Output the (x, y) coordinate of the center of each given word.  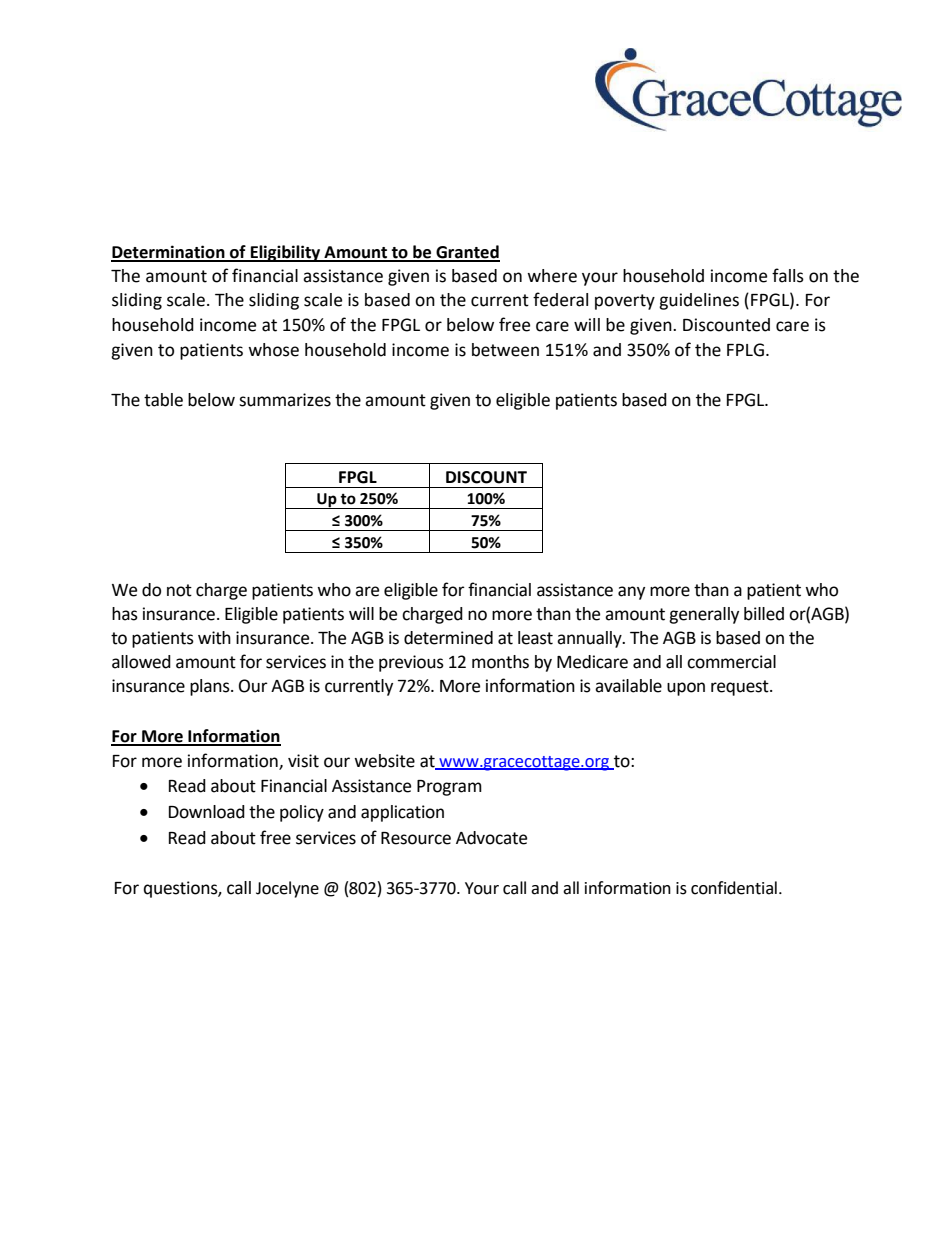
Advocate (491, 838)
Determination (169, 253)
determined (448, 638)
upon (686, 689)
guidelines (699, 301)
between (505, 350)
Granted (467, 253)
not (179, 590)
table (163, 400)
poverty (625, 302)
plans (211, 687)
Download (207, 812)
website (384, 761)
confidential (734, 888)
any (631, 593)
